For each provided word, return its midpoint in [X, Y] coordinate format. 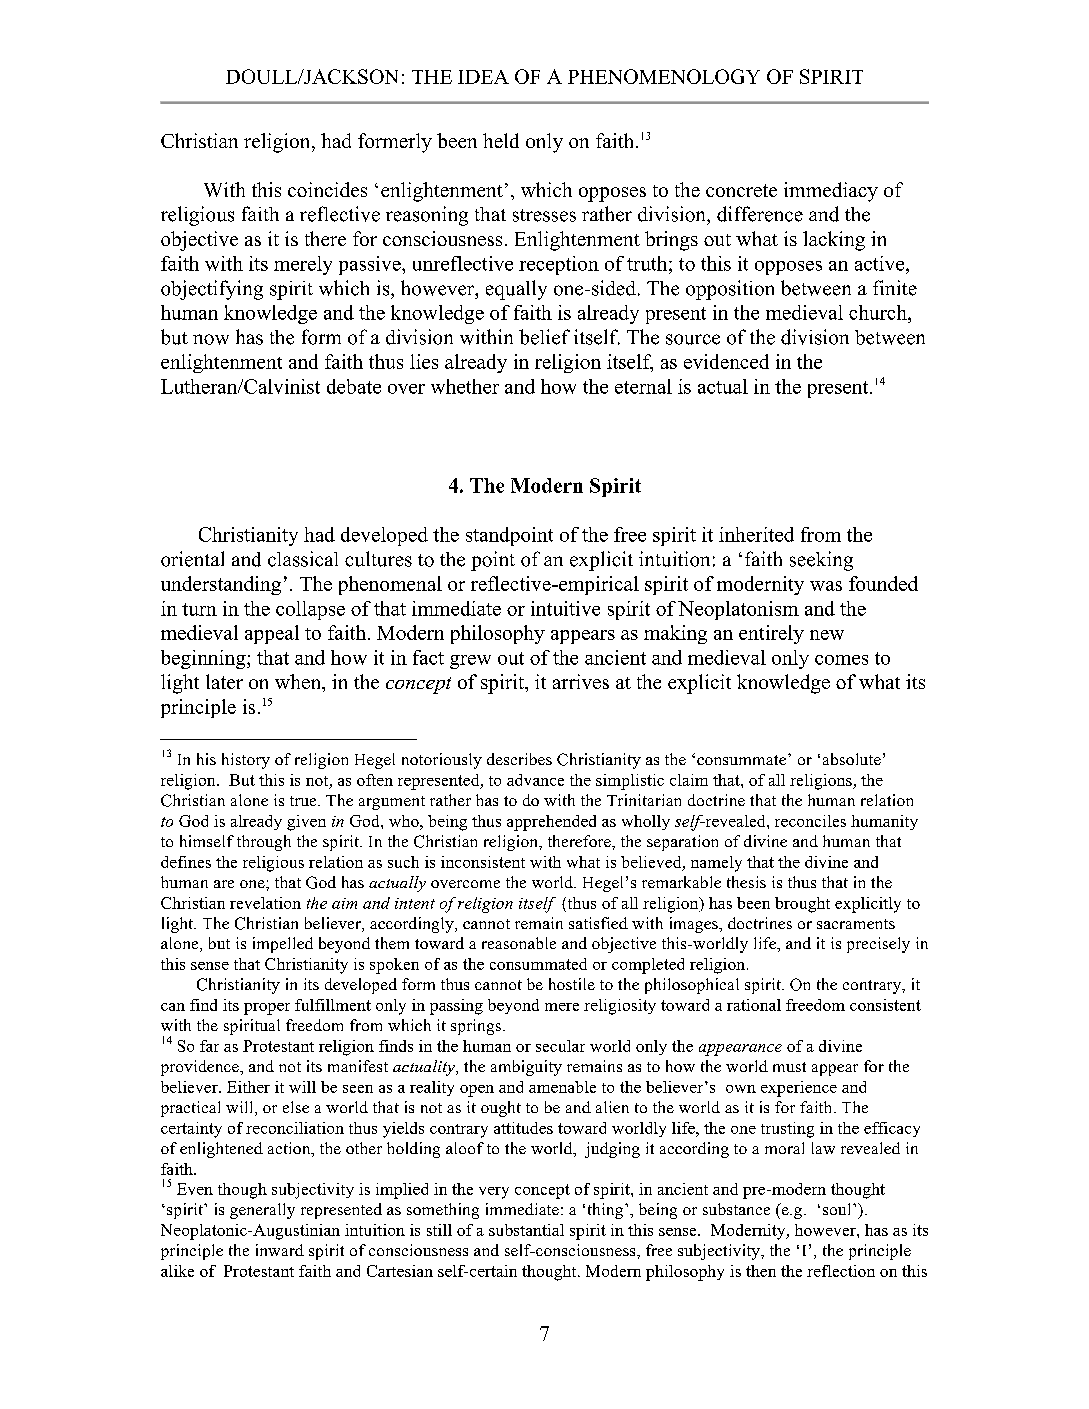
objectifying [212, 290]
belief [544, 337]
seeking [821, 561]
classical [303, 559]
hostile [572, 984]
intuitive [565, 608]
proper [267, 1009]
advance [535, 780]
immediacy [831, 192]
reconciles [810, 821]
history [246, 761]
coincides [327, 189]
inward [280, 1250]
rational [754, 1005]
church [879, 312]
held [501, 140]
